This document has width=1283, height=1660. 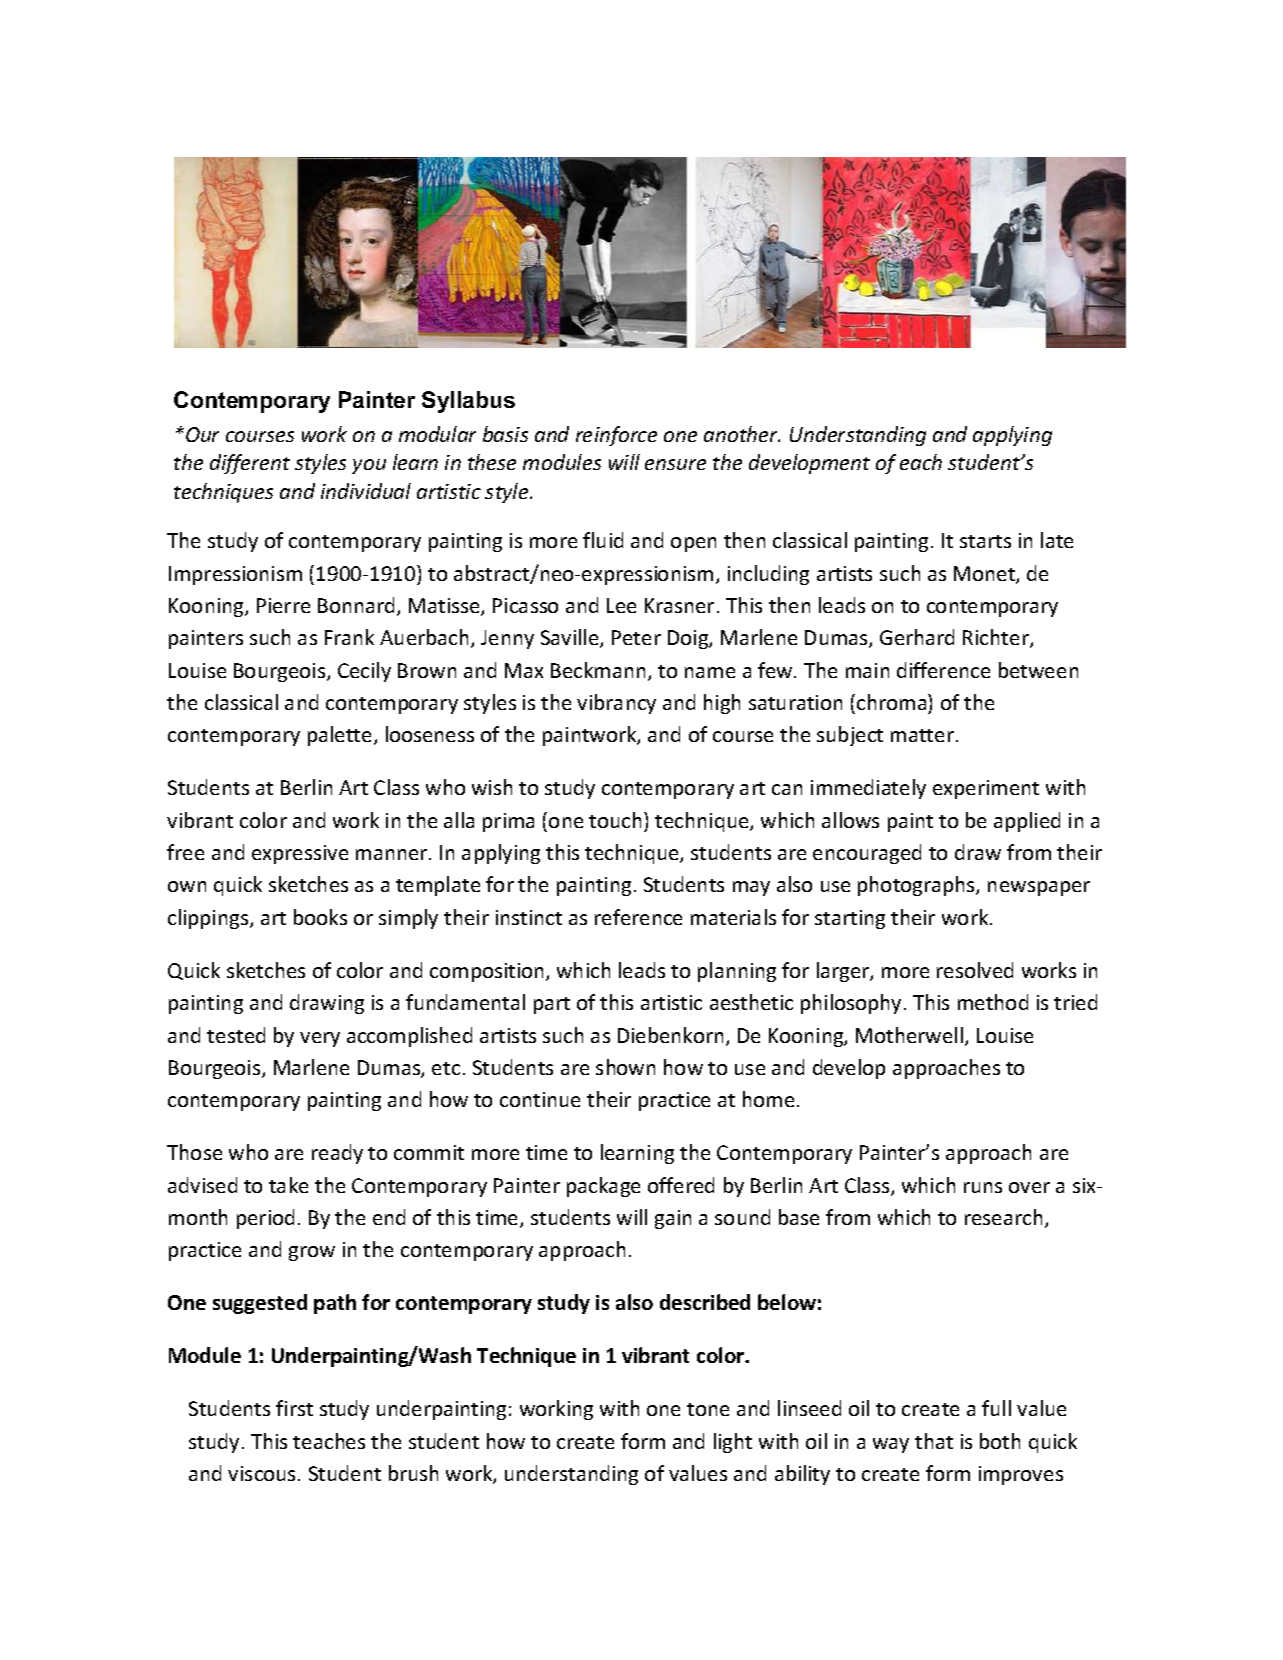 What do you see at coordinates (708, 1409) in the document?
I see `tone` at bounding box center [708, 1409].
